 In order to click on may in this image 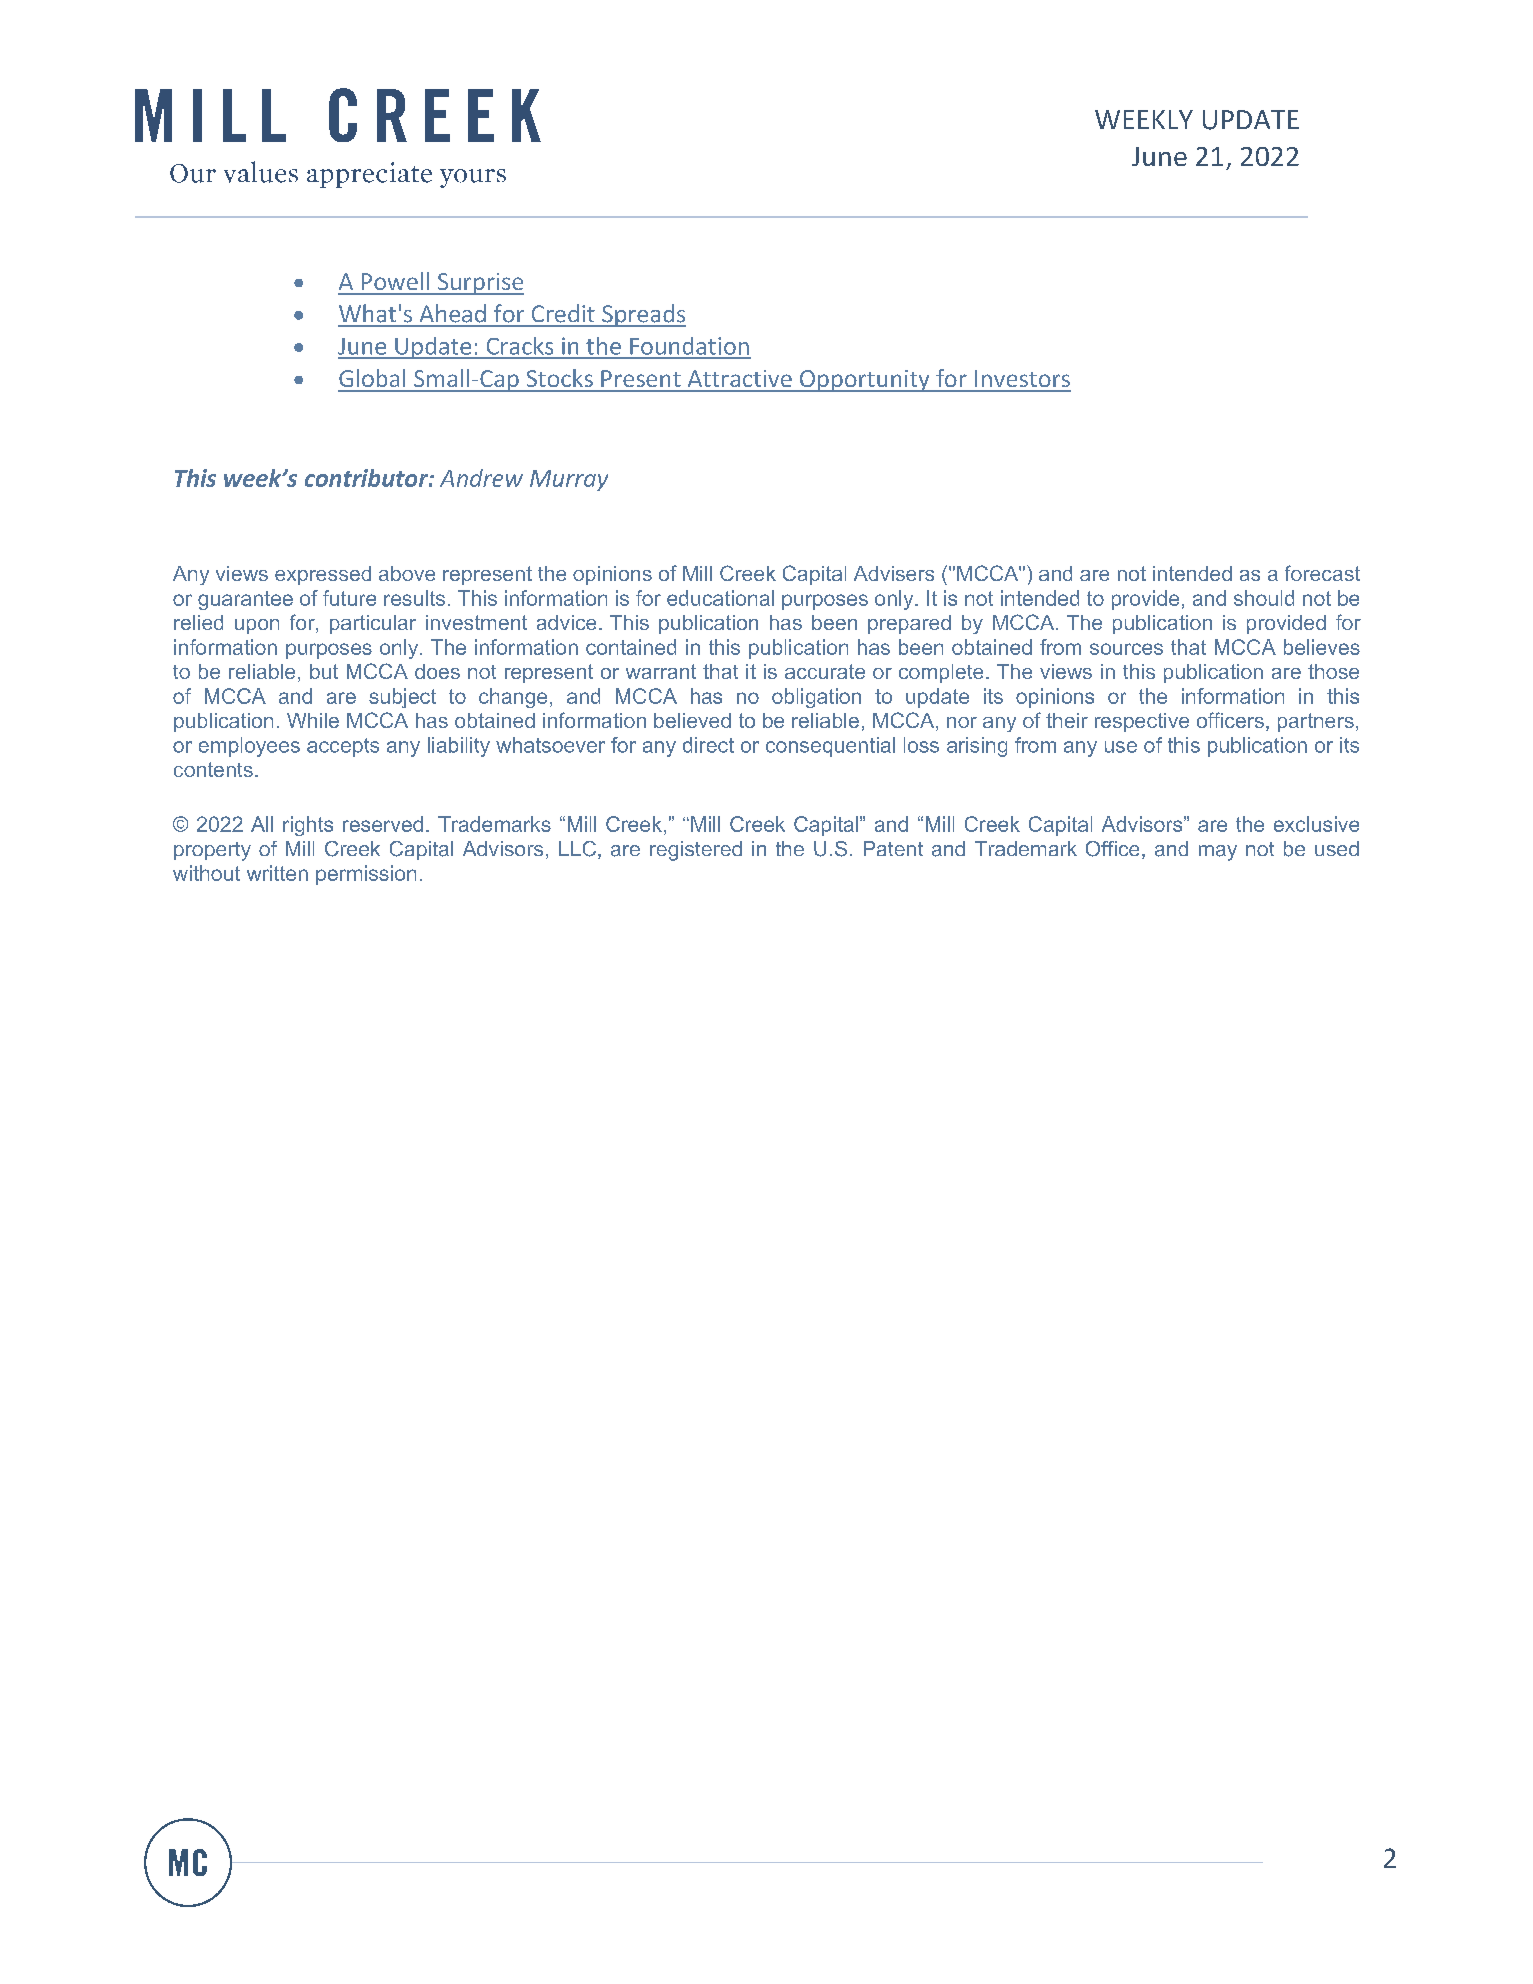, I will do `click(1218, 853)`.
